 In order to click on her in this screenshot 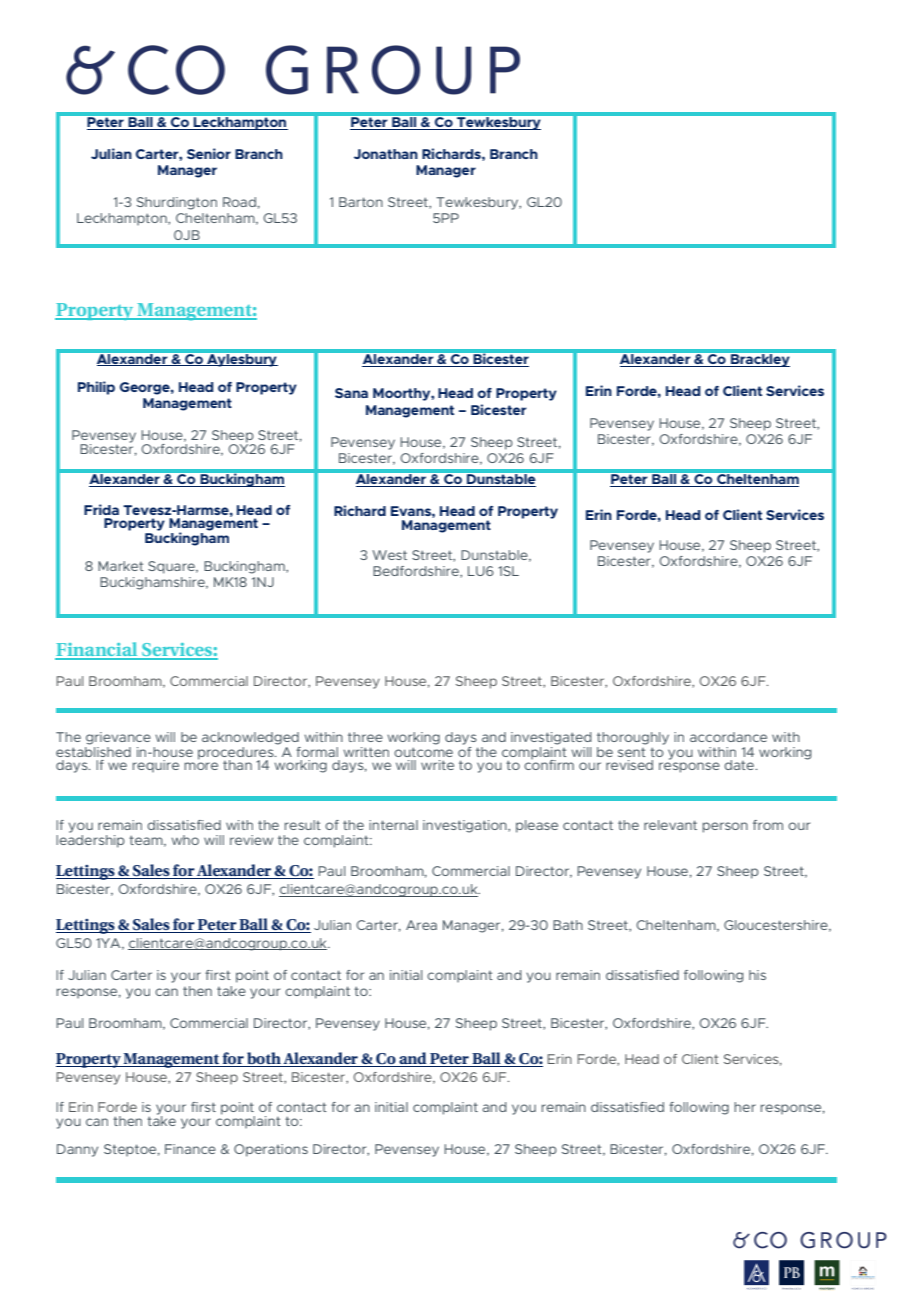, I will do `click(745, 1107)`.
